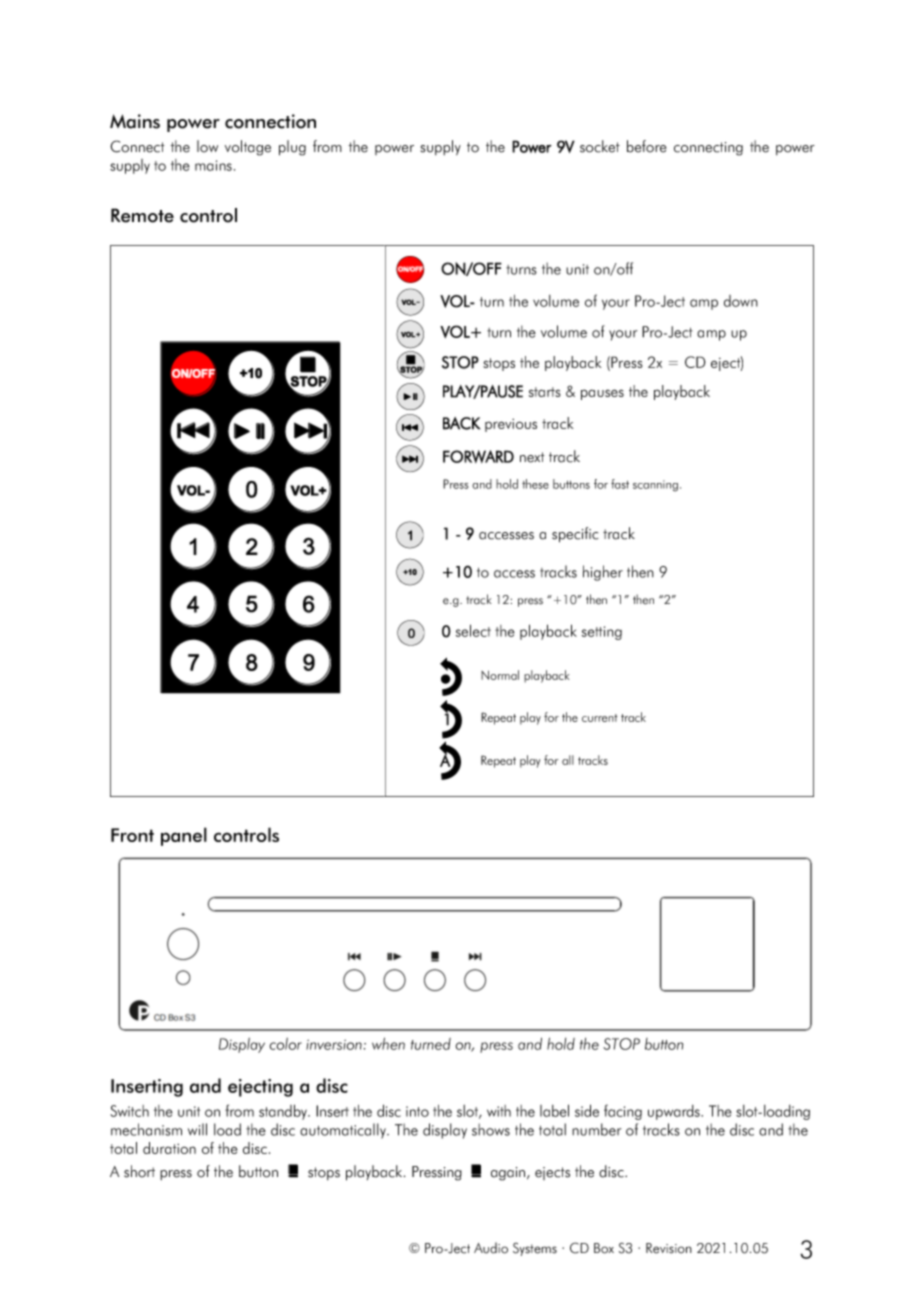  I want to click on FORWARD, so click(478, 456).
